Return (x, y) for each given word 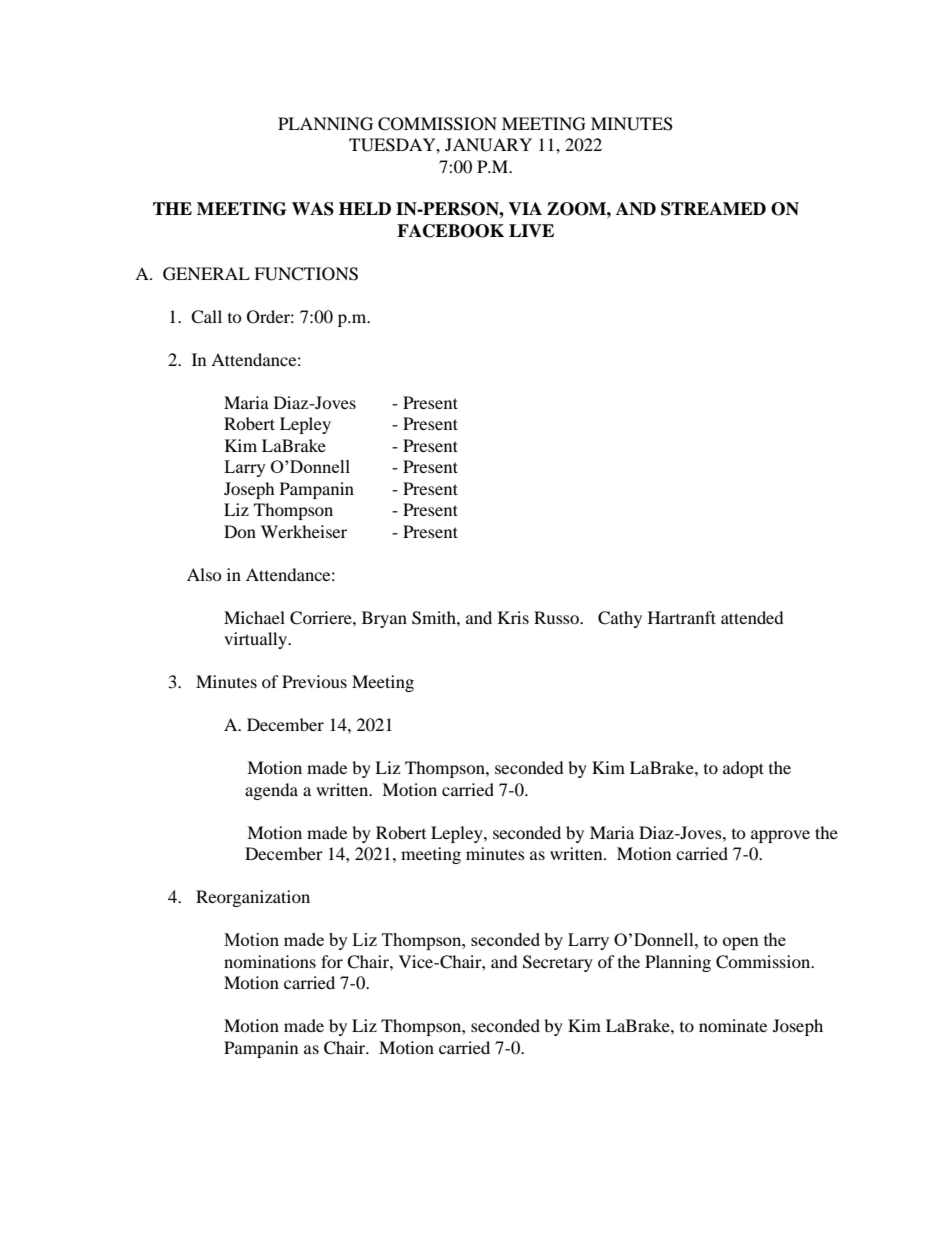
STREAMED (713, 209)
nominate (733, 1025)
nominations (270, 961)
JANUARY (488, 145)
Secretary (558, 963)
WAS (313, 209)
